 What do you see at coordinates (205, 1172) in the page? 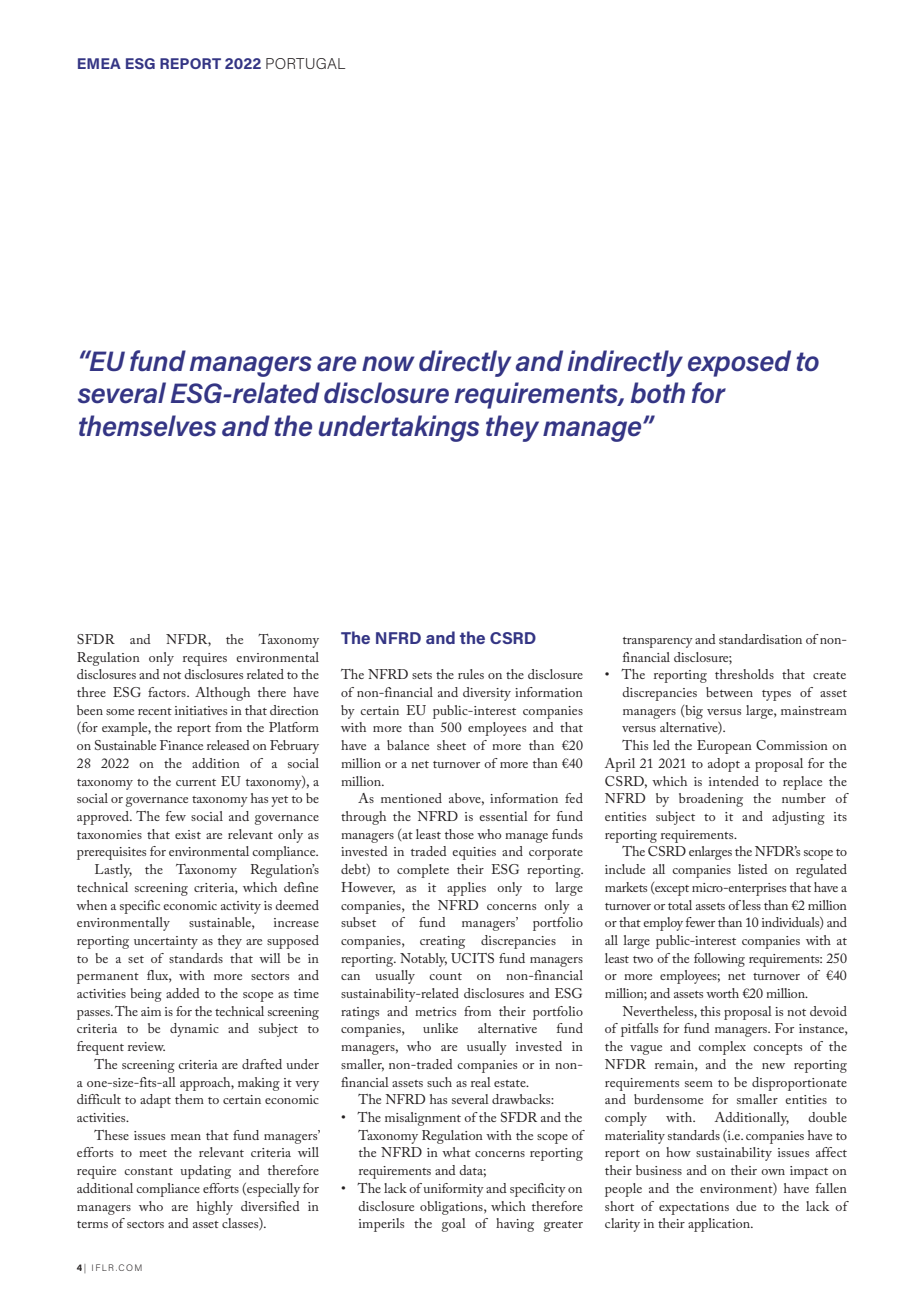
I see `updating` at bounding box center [205, 1172].
